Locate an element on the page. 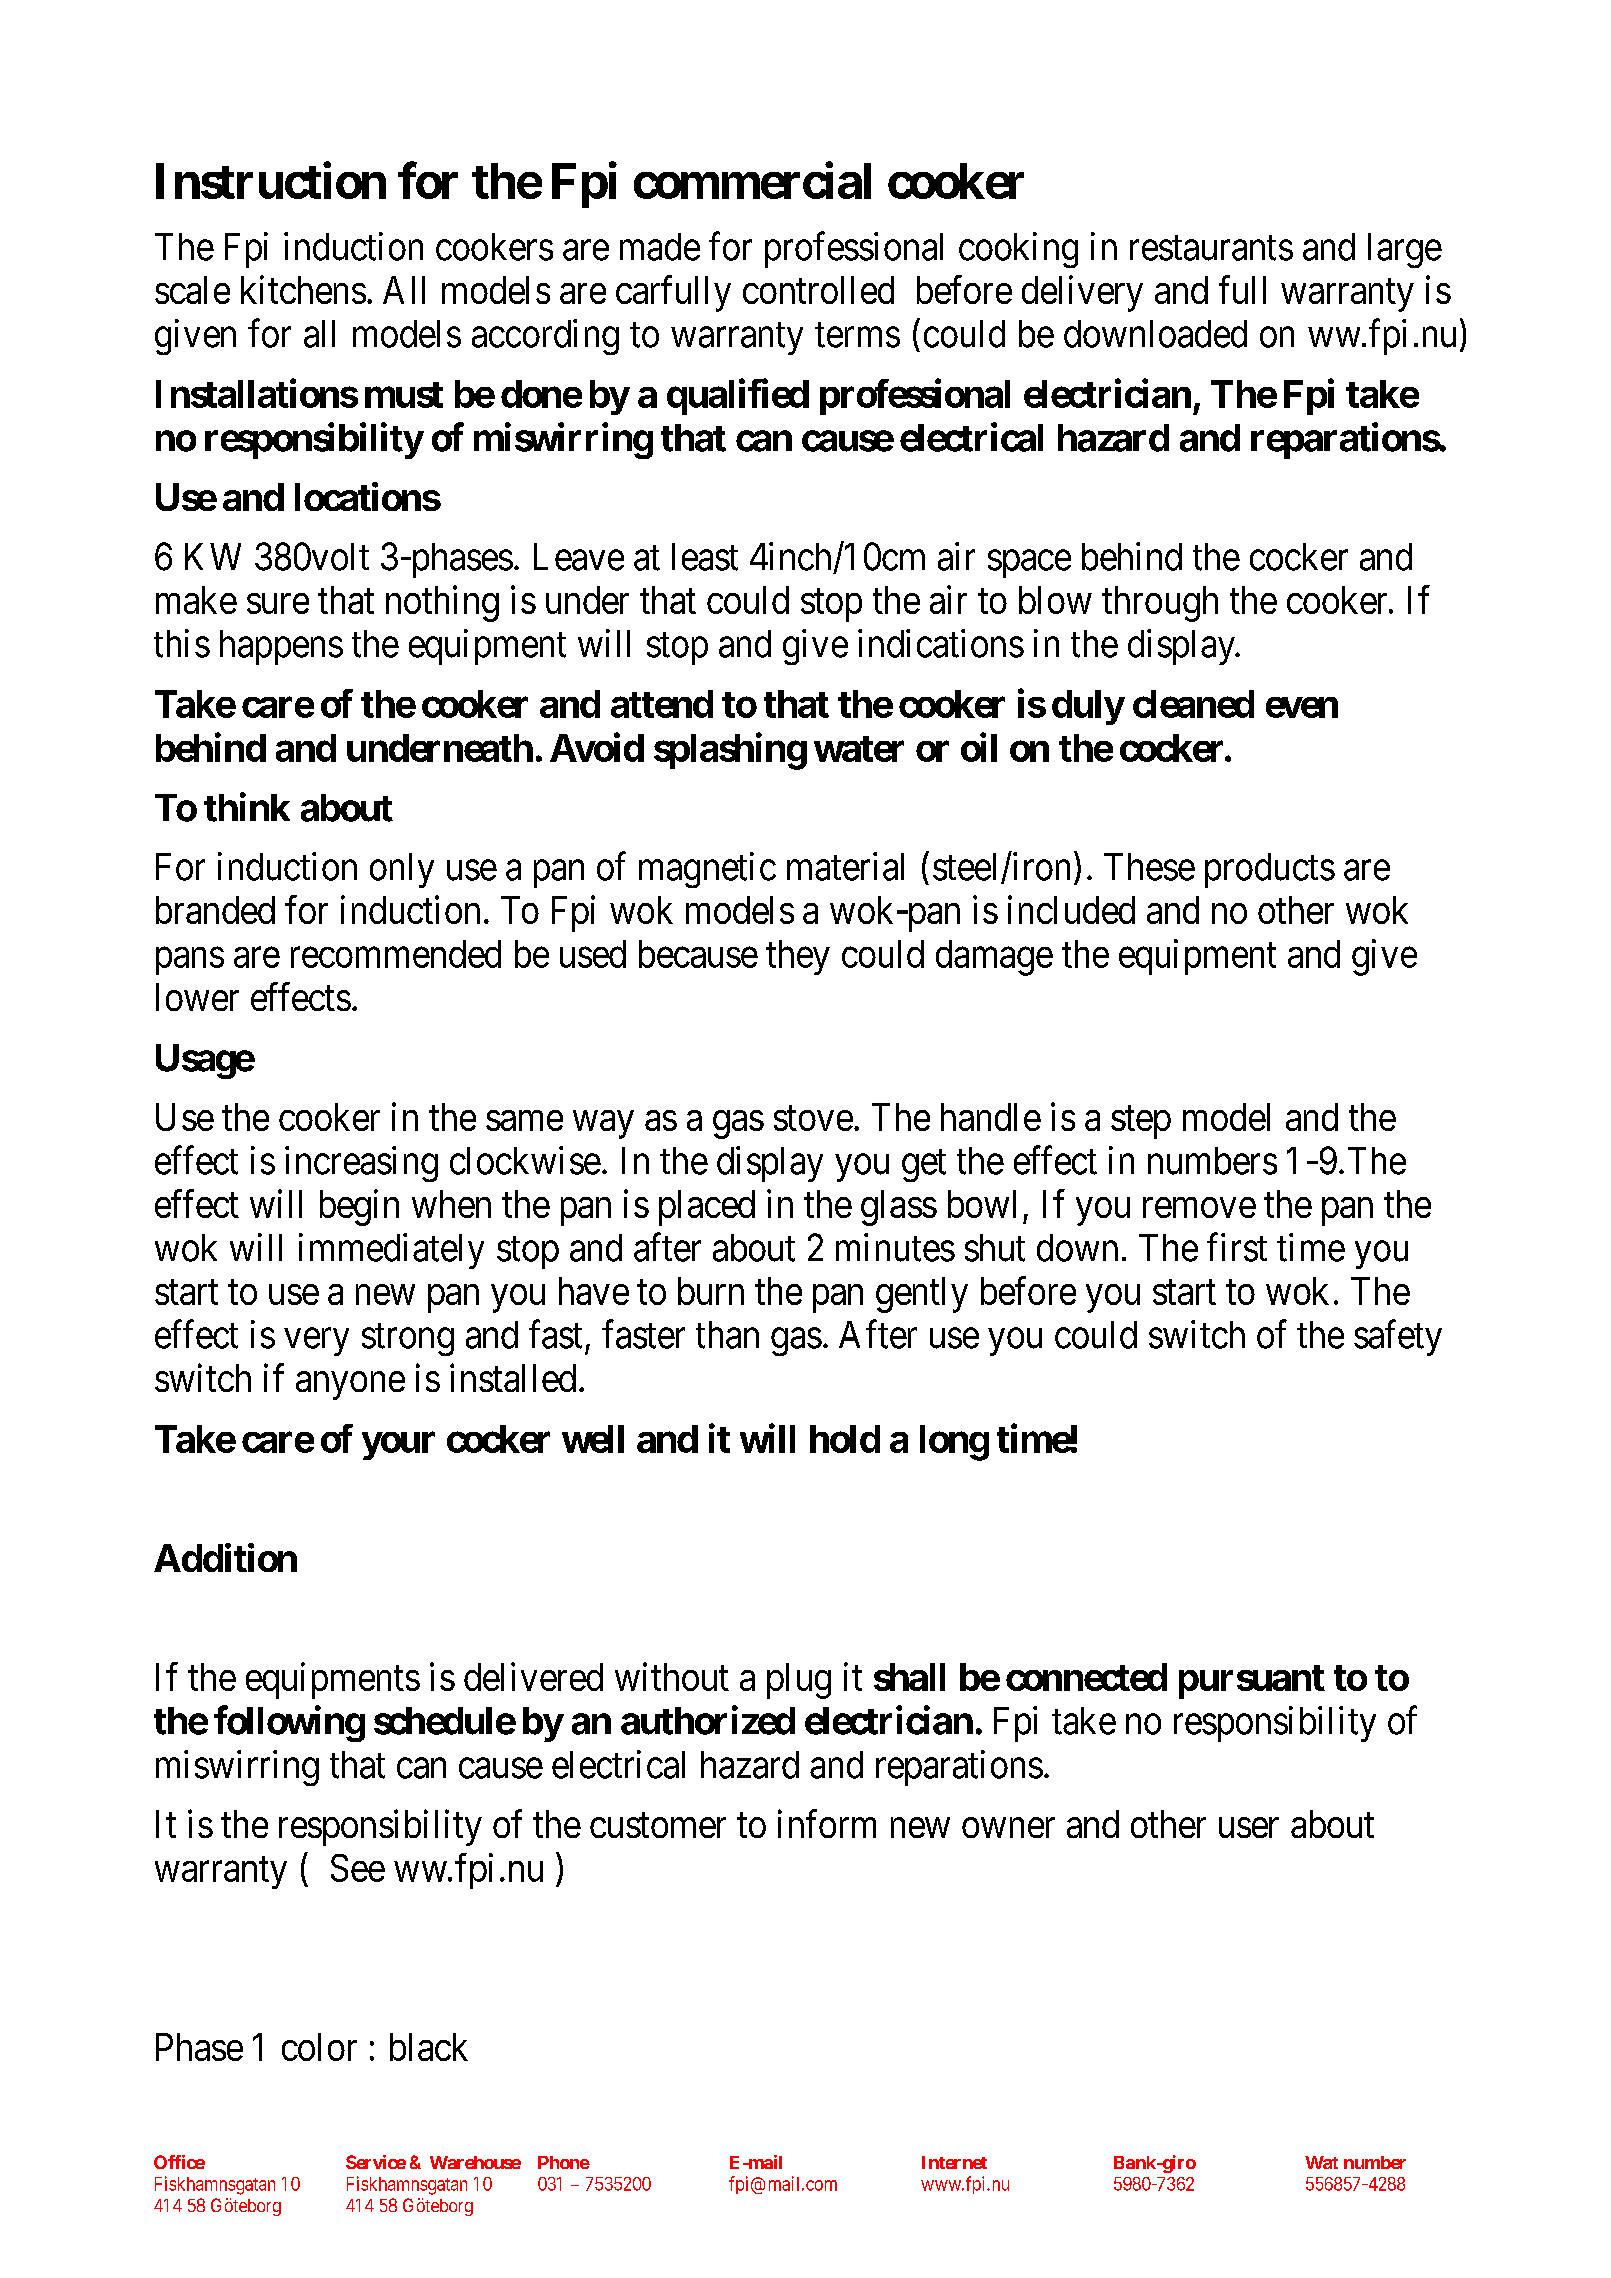 This document has height=2278, width=1611. stove is located at coordinates (813, 1118).
